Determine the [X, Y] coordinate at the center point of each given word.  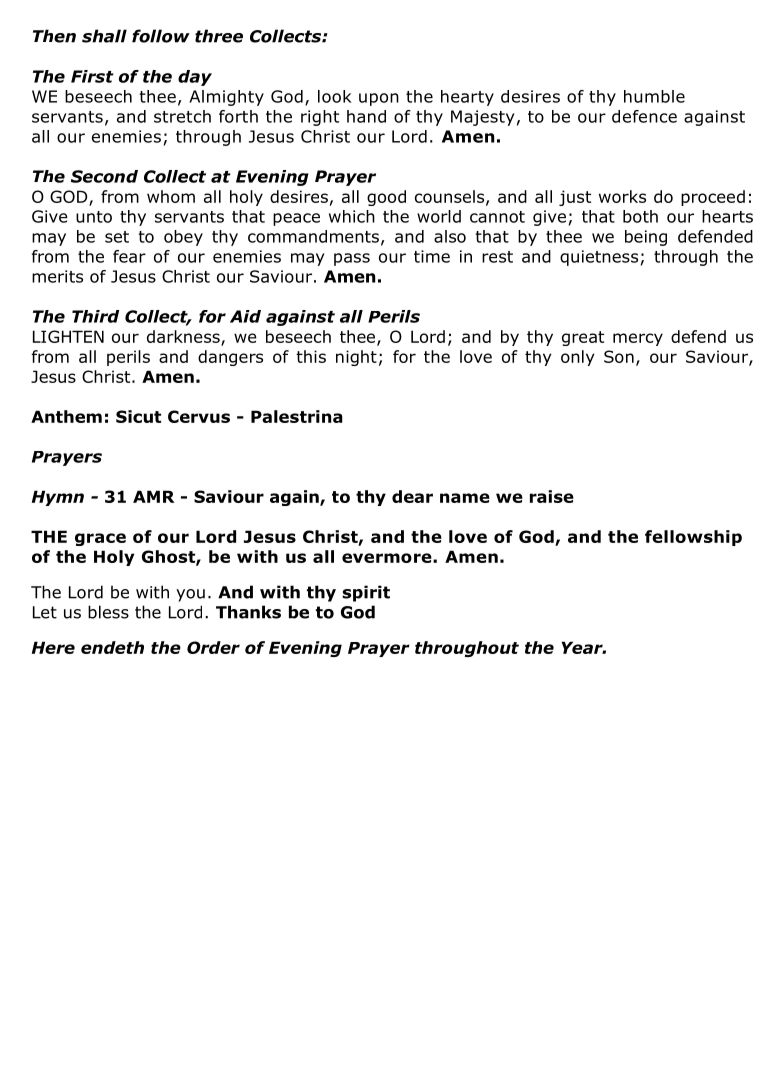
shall [104, 36]
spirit [366, 593]
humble [654, 96]
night [356, 358]
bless [108, 612]
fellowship [693, 538]
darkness [184, 337]
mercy [638, 339]
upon [379, 99]
